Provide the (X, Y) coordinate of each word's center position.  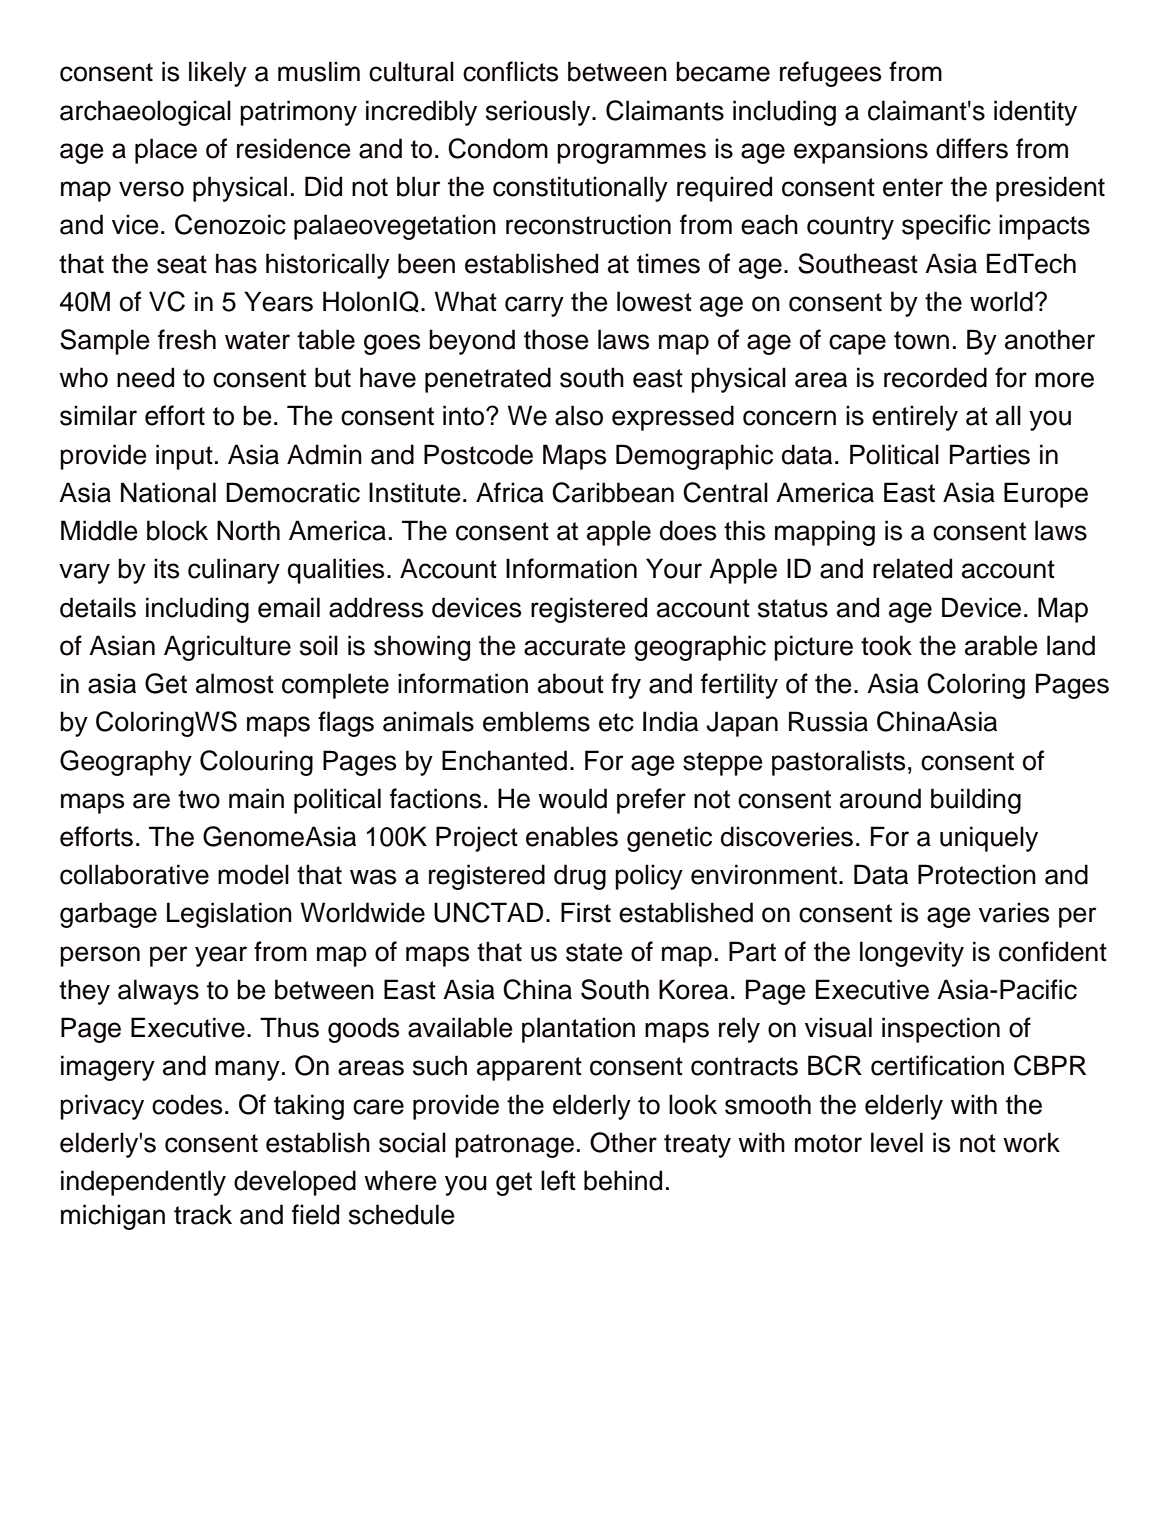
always (158, 992)
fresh (187, 339)
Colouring (256, 763)
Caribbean (613, 492)
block (177, 530)
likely (218, 74)
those (556, 339)
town (921, 340)
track (203, 1214)
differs (972, 148)
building (976, 801)
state (594, 952)
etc (616, 722)
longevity (912, 954)
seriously (539, 113)
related (912, 568)
